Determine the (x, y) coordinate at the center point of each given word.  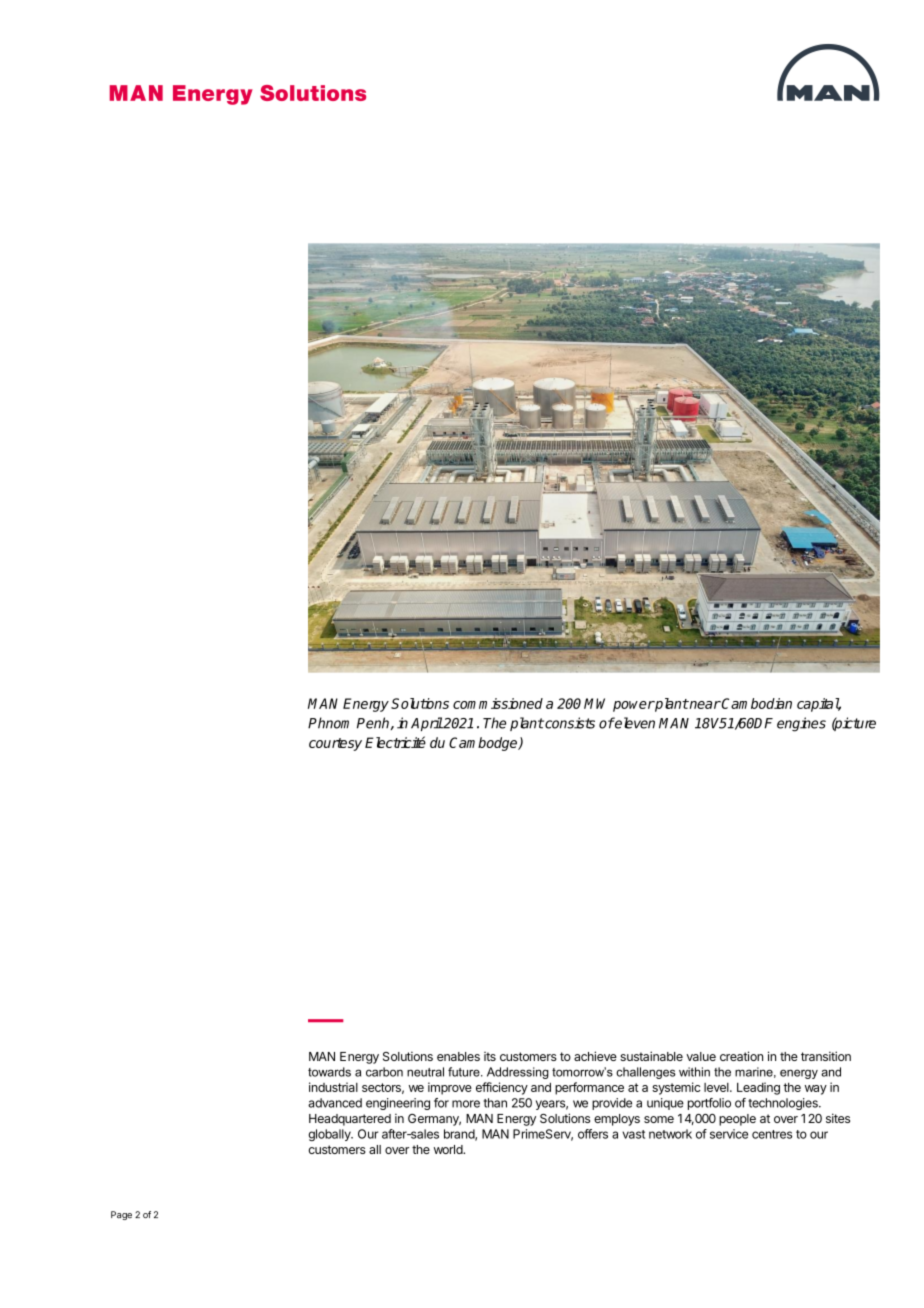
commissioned (498, 703)
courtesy (335, 744)
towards (329, 1072)
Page (121, 1215)
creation (741, 1056)
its (490, 1056)
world (449, 1149)
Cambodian (756, 703)
